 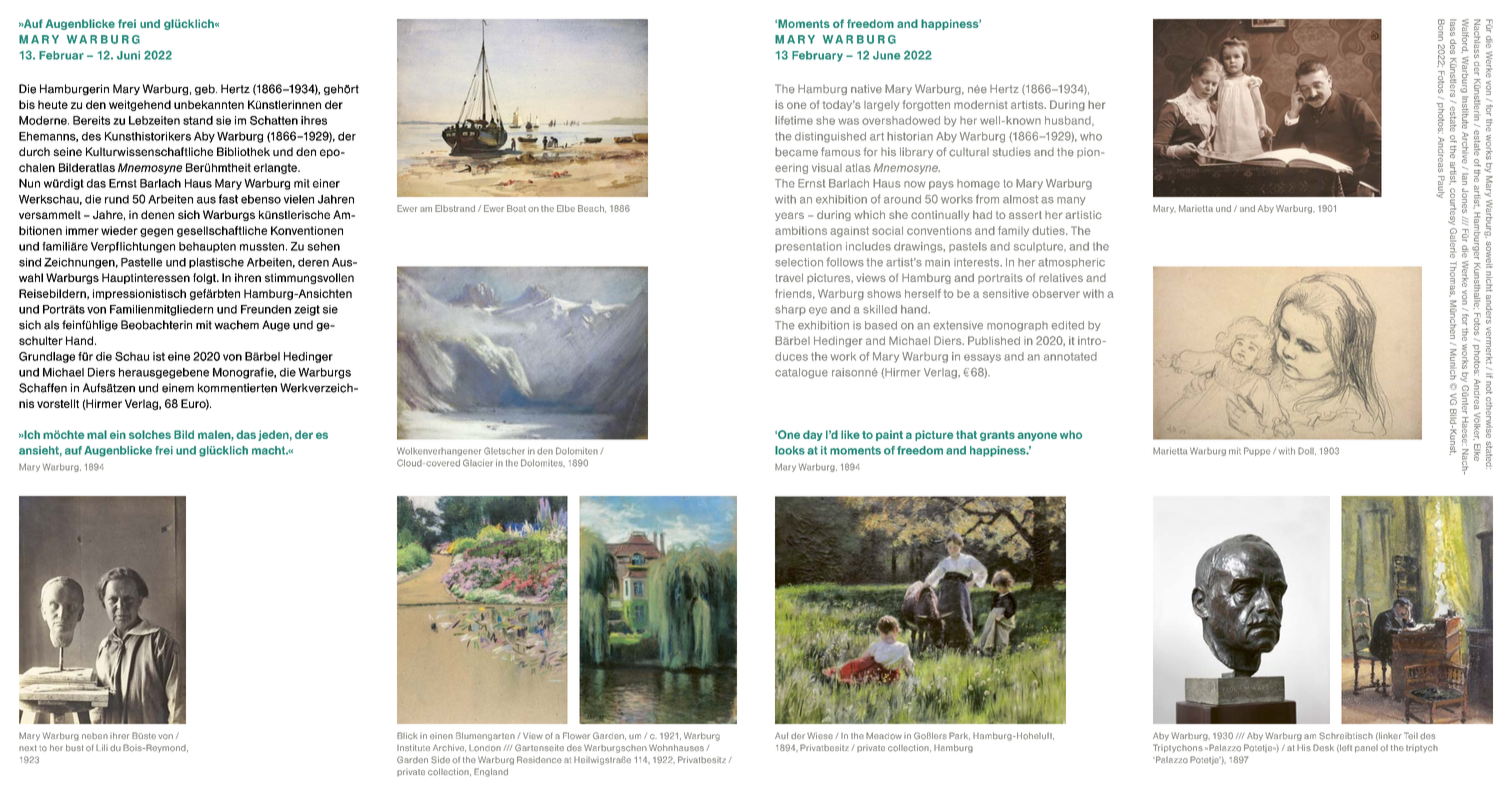 I want to click on like, so click(x=850, y=434).
